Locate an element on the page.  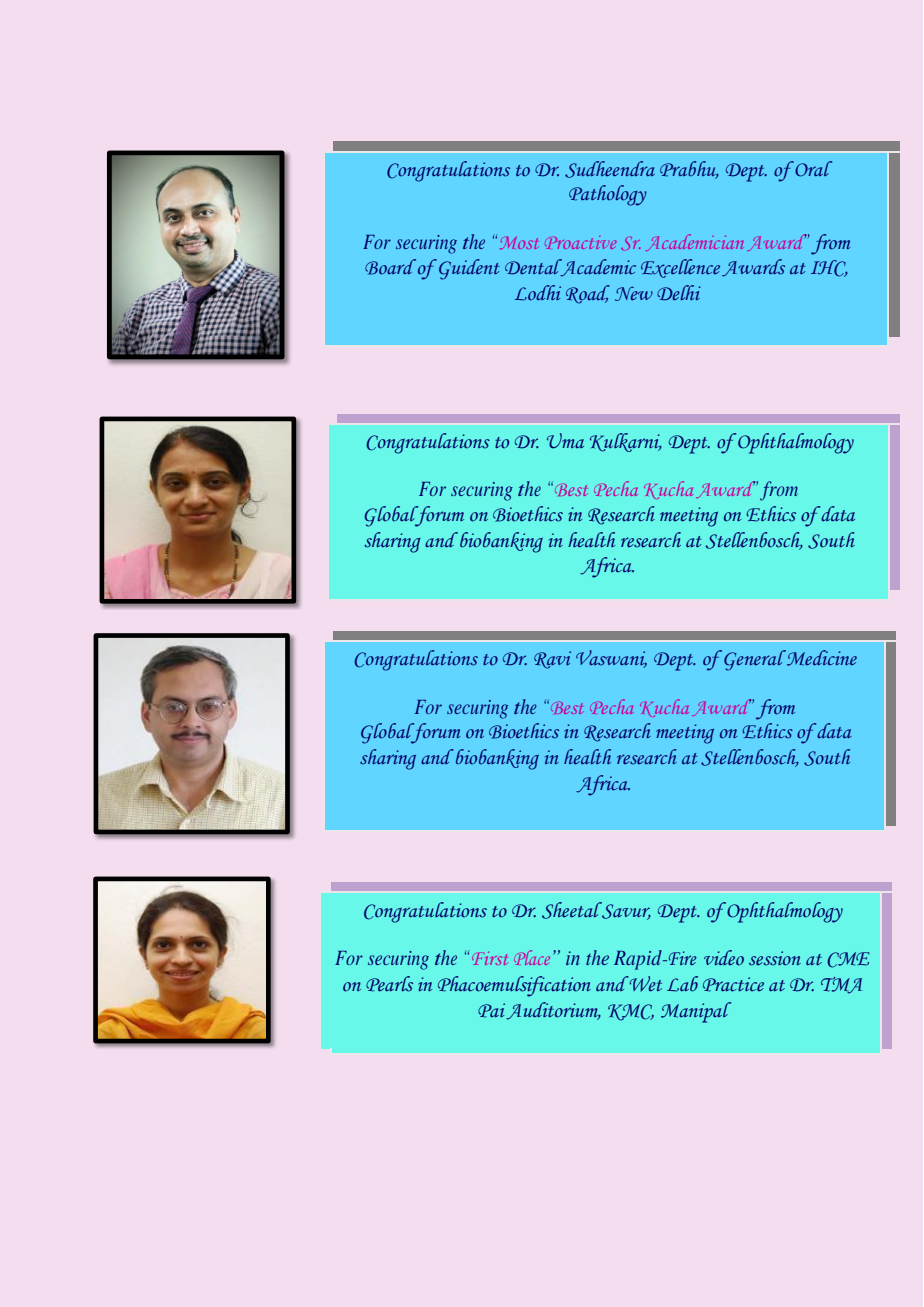
session is located at coordinates (775, 958).
